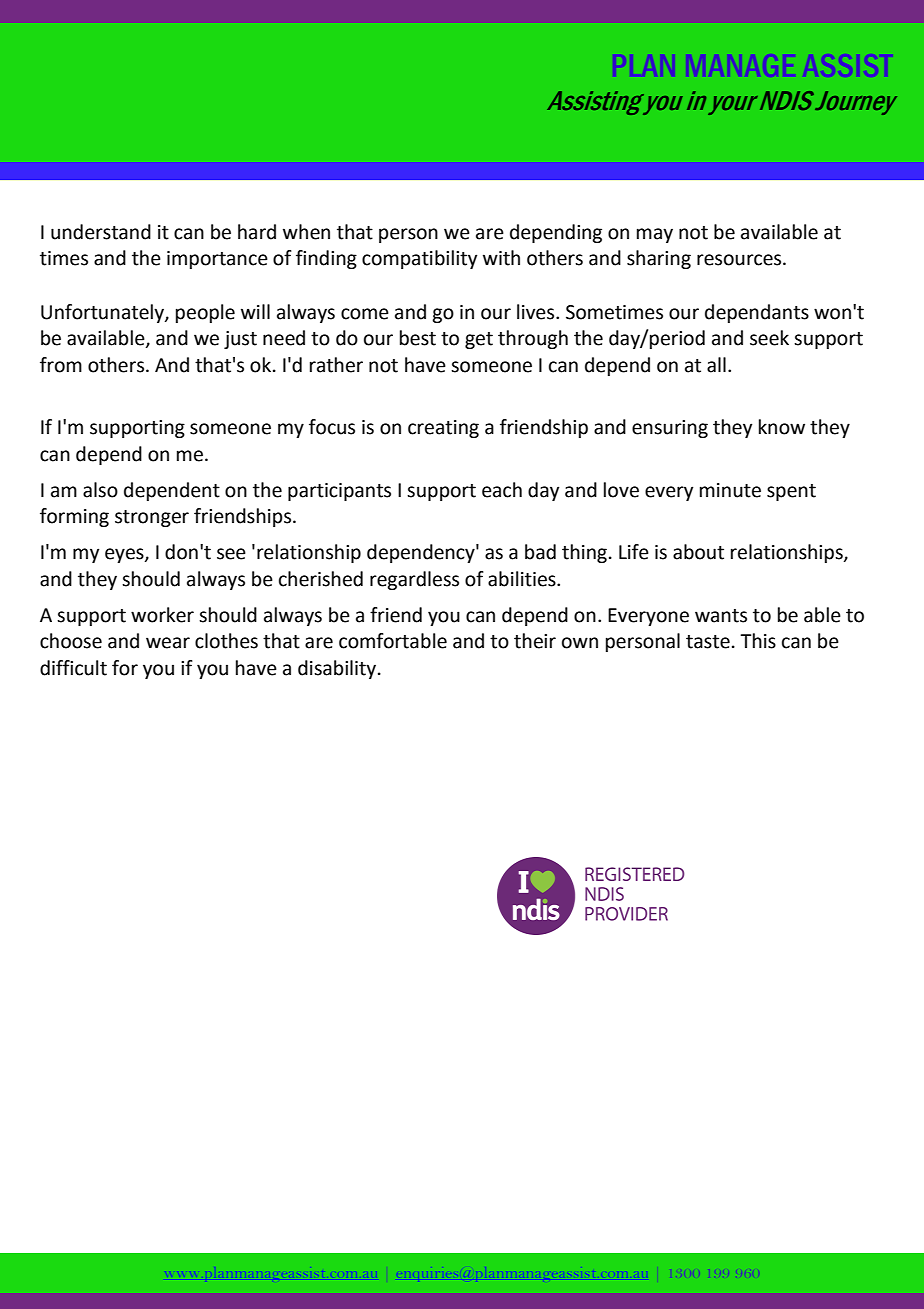 The width and height of the screenshot is (924, 1309). What do you see at coordinates (336, 365) in the screenshot?
I see `rather` at bounding box center [336, 365].
